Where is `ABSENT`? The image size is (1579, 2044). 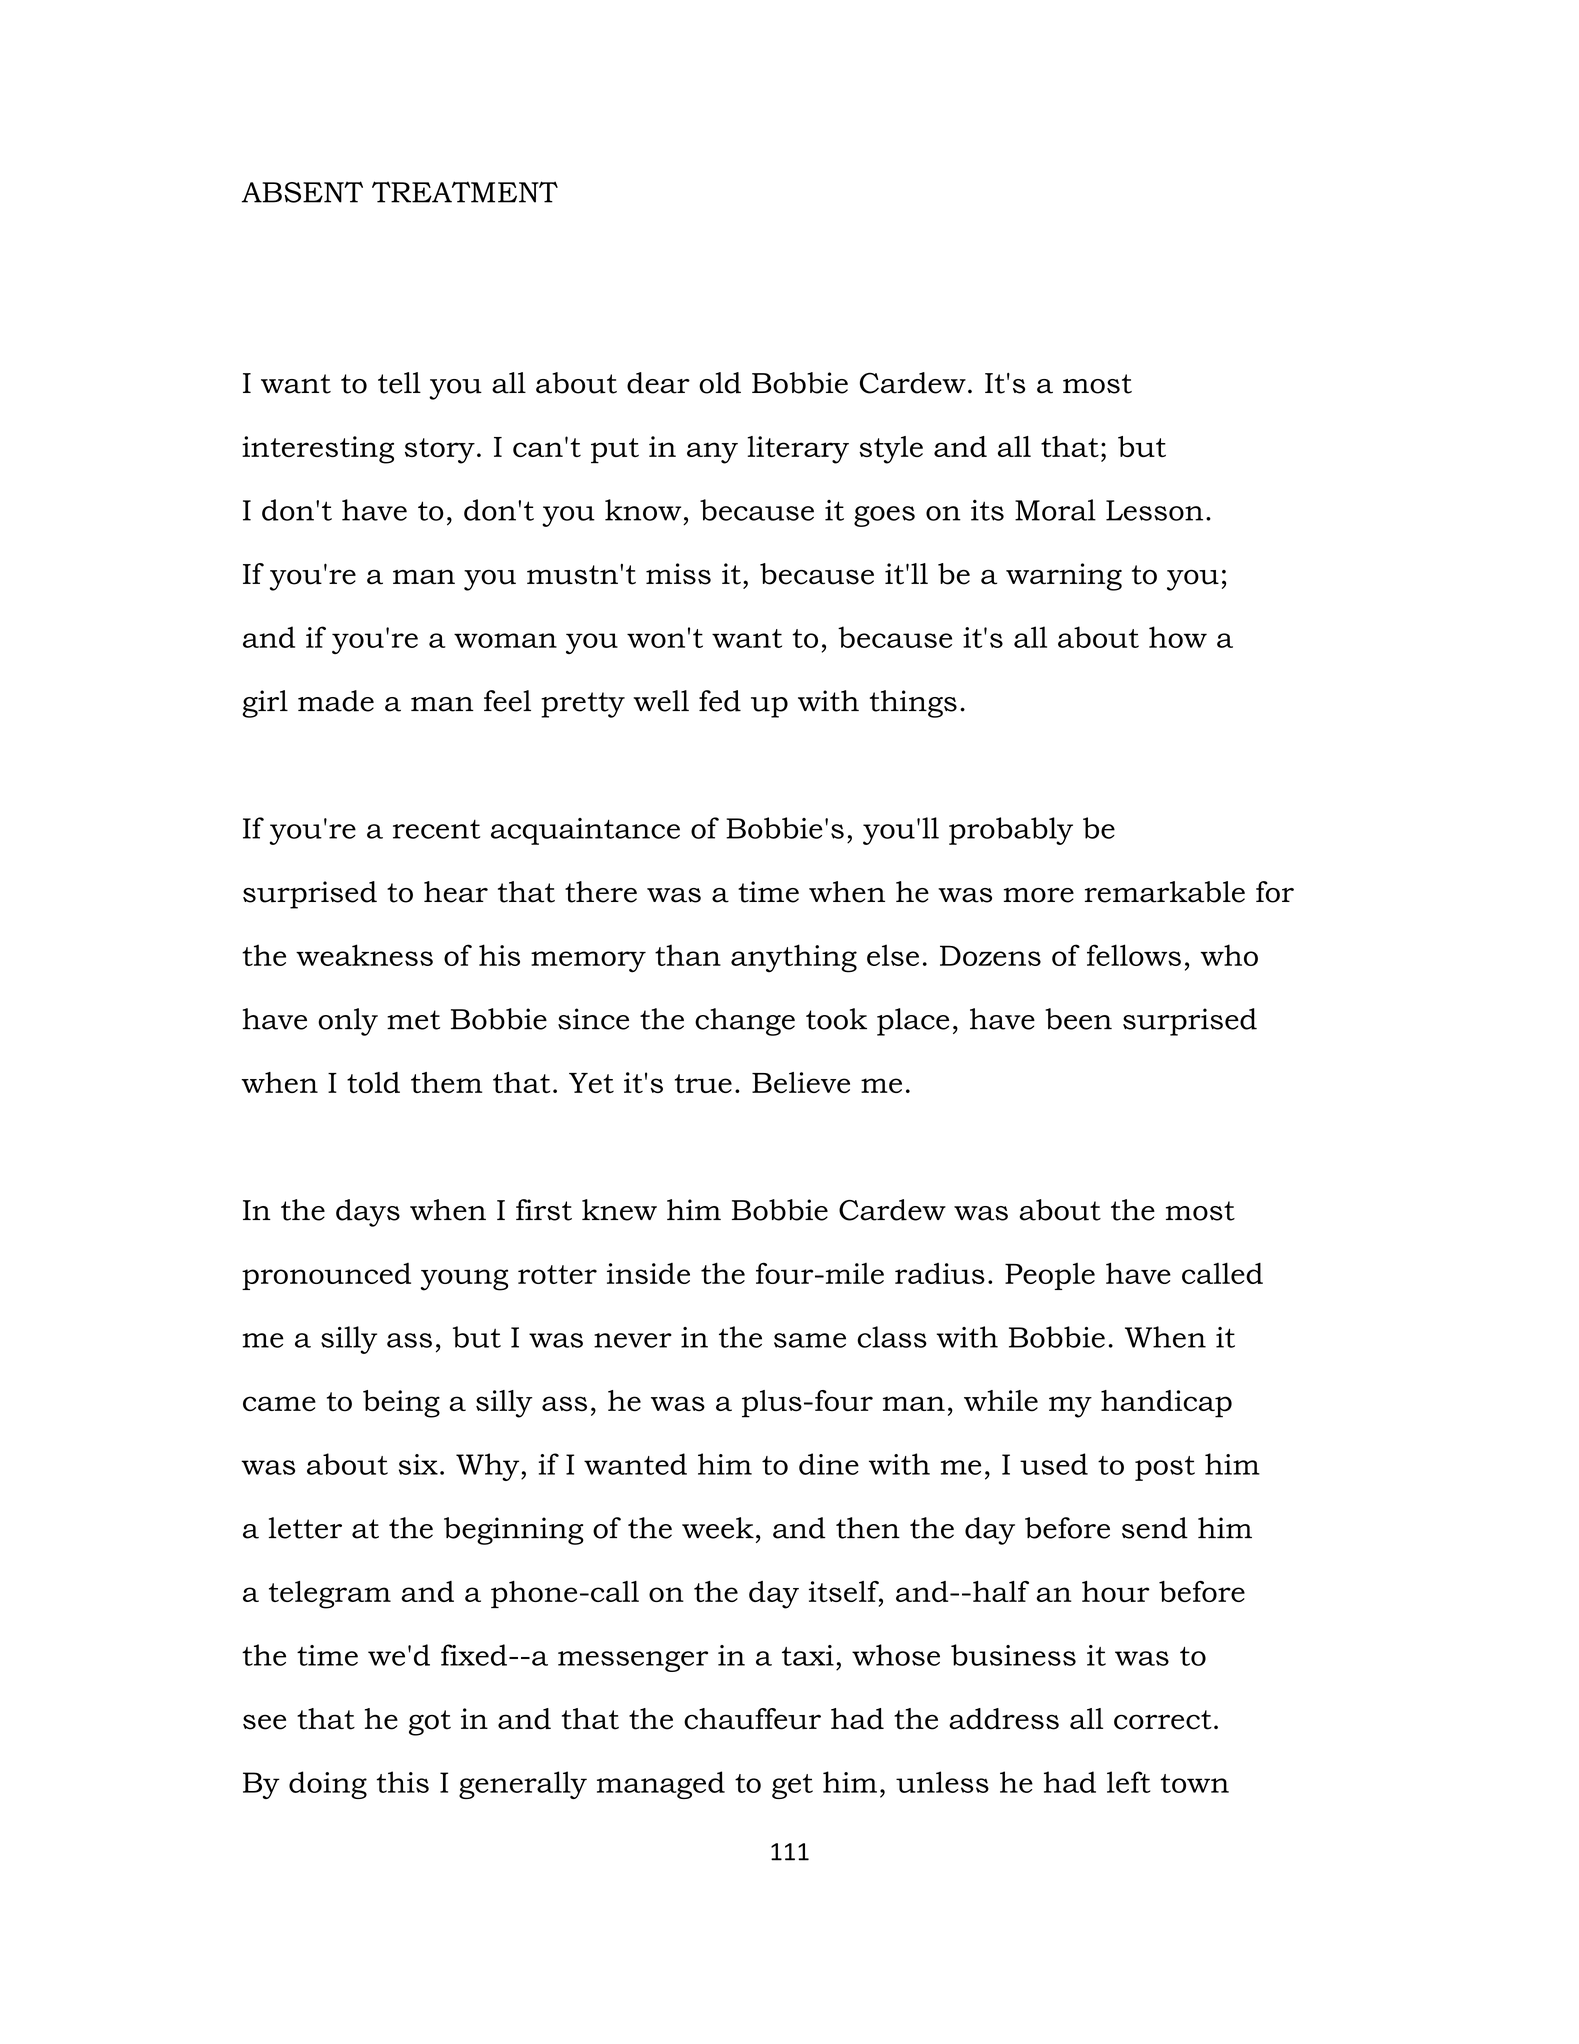 ABSENT is located at coordinates (302, 192).
